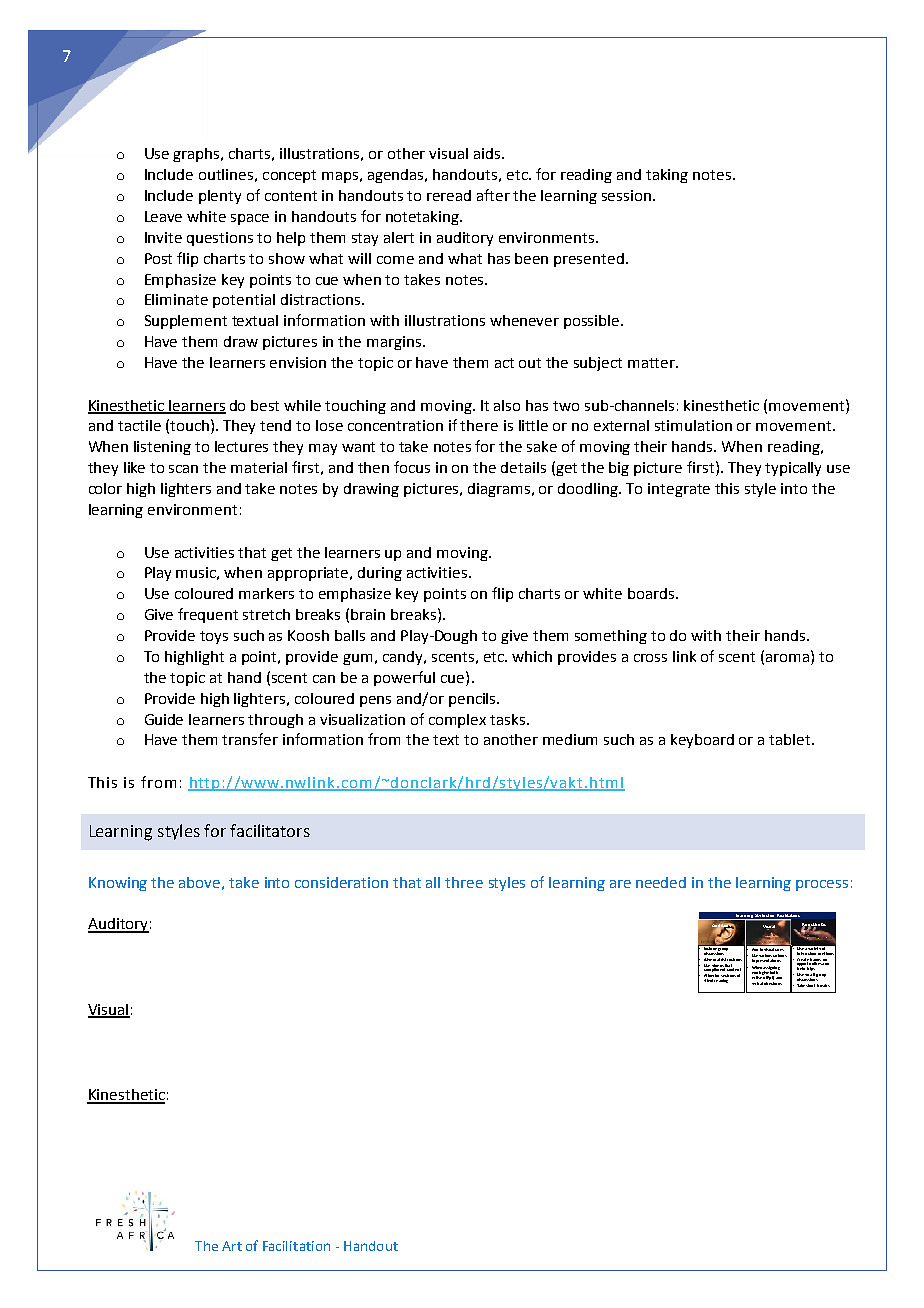 This page has width=924, height=1308. I want to click on Facilitation, so click(296, 1246).
